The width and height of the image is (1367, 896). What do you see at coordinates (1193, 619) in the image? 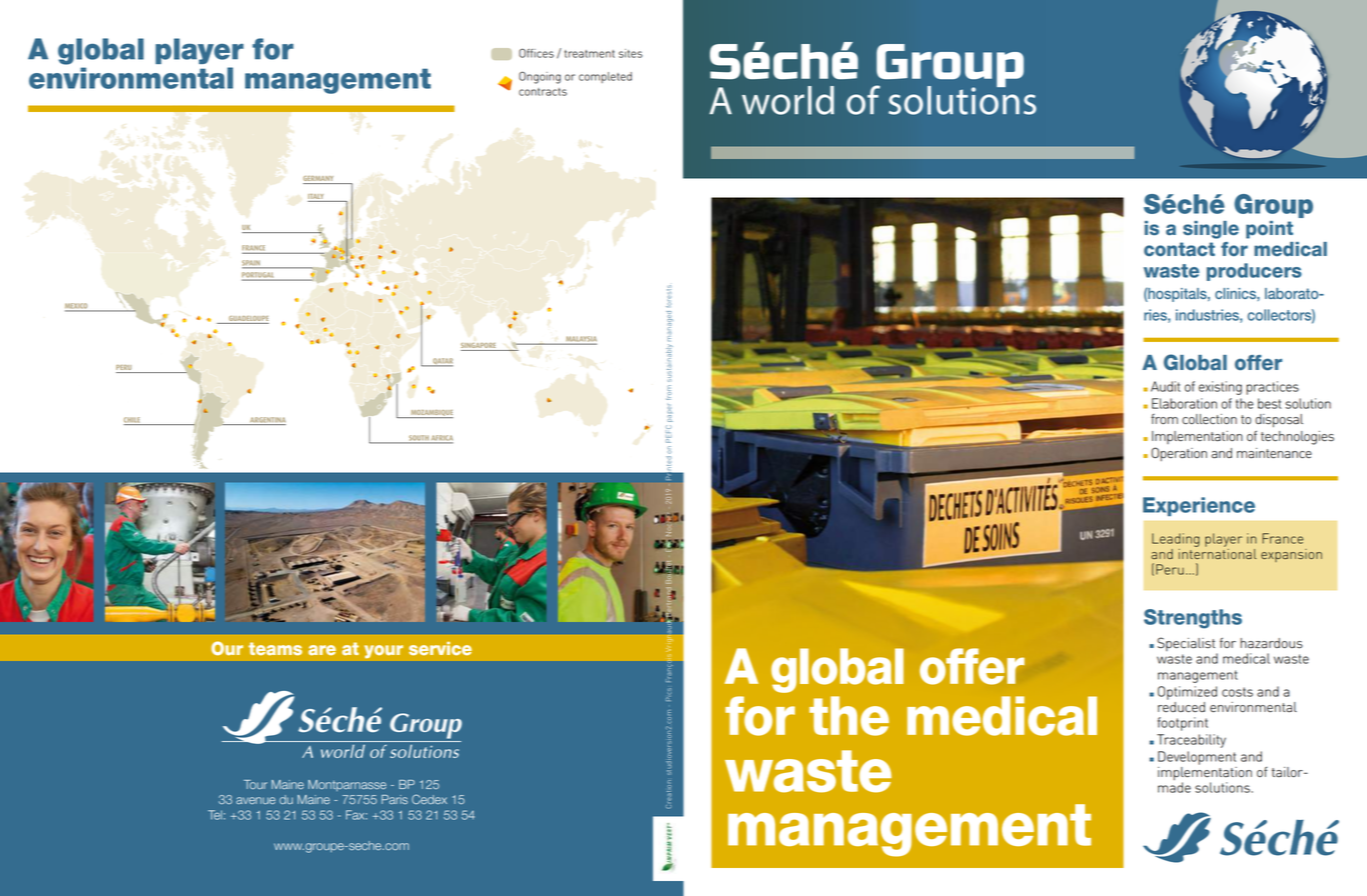
I see `Strengths` at bounding box center [1193, 619].
